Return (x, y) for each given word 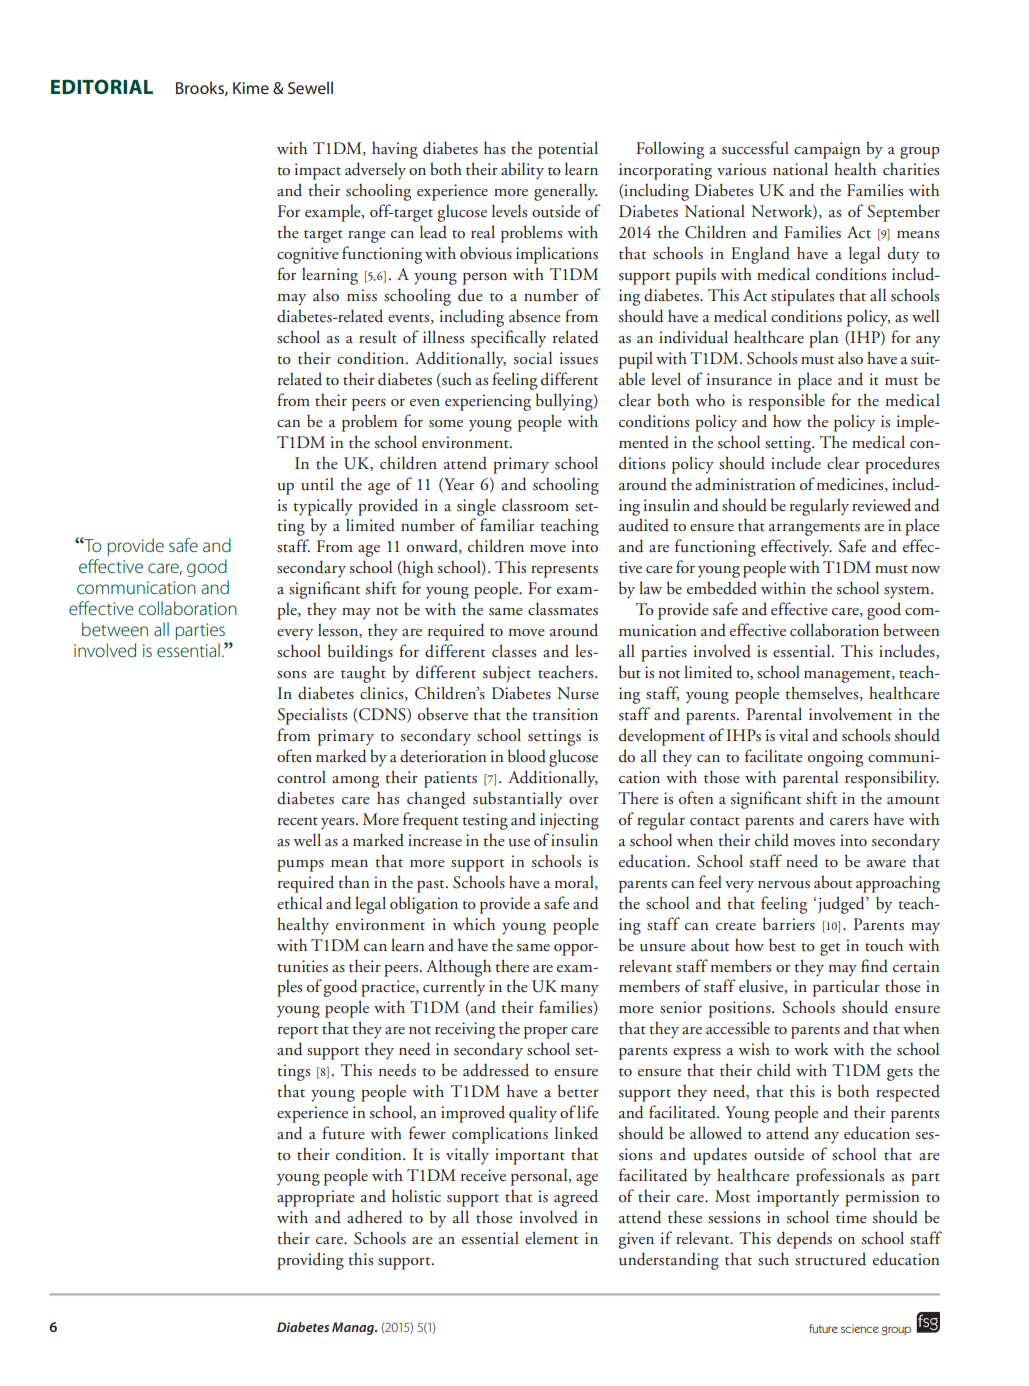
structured (830, 1259)
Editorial (102, 87)
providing (310, 1261)
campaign (827, 150)
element (551, 1238)
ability (522, 171)
